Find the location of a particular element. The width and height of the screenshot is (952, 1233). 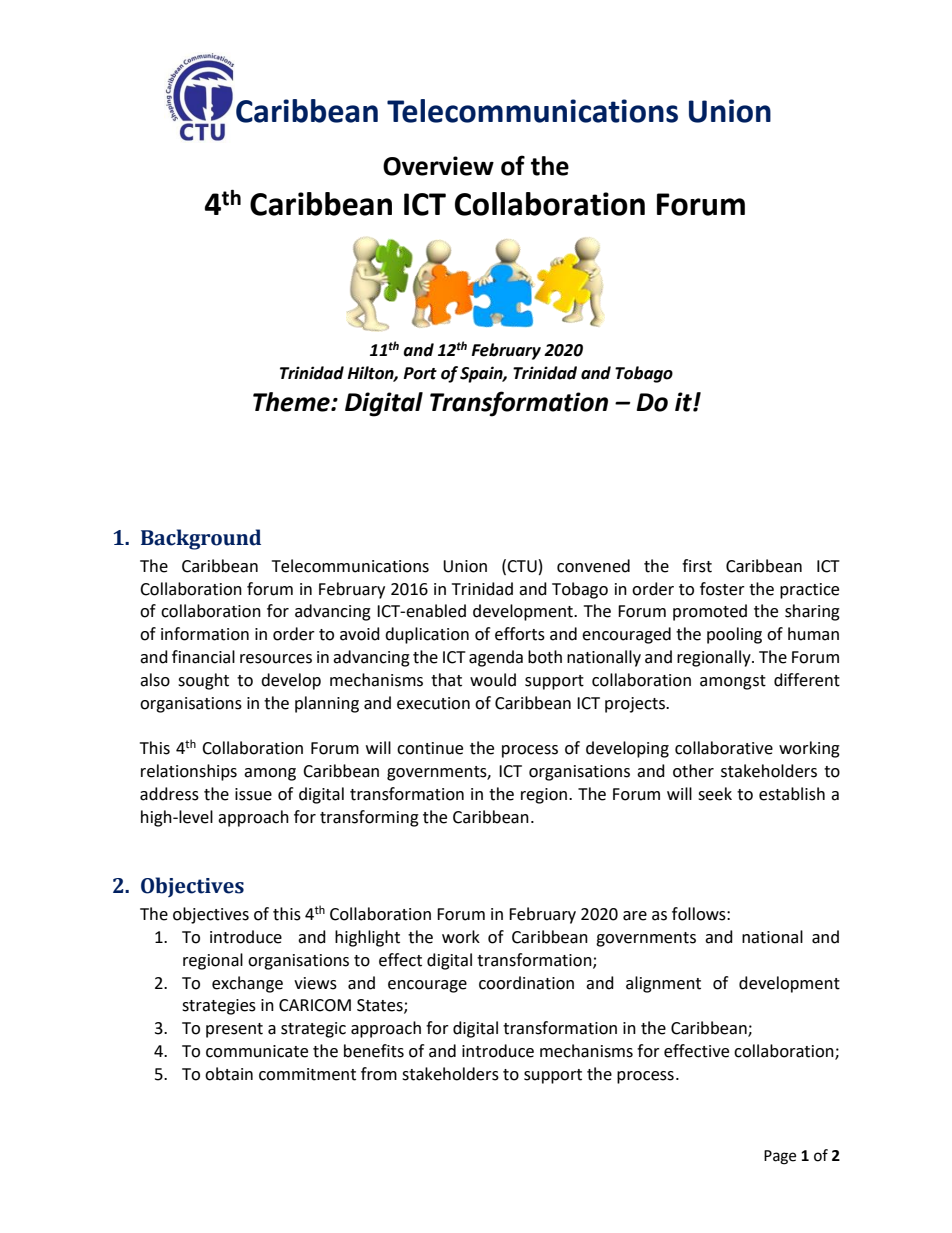

obtain is located at coordinates (229, 1074).
